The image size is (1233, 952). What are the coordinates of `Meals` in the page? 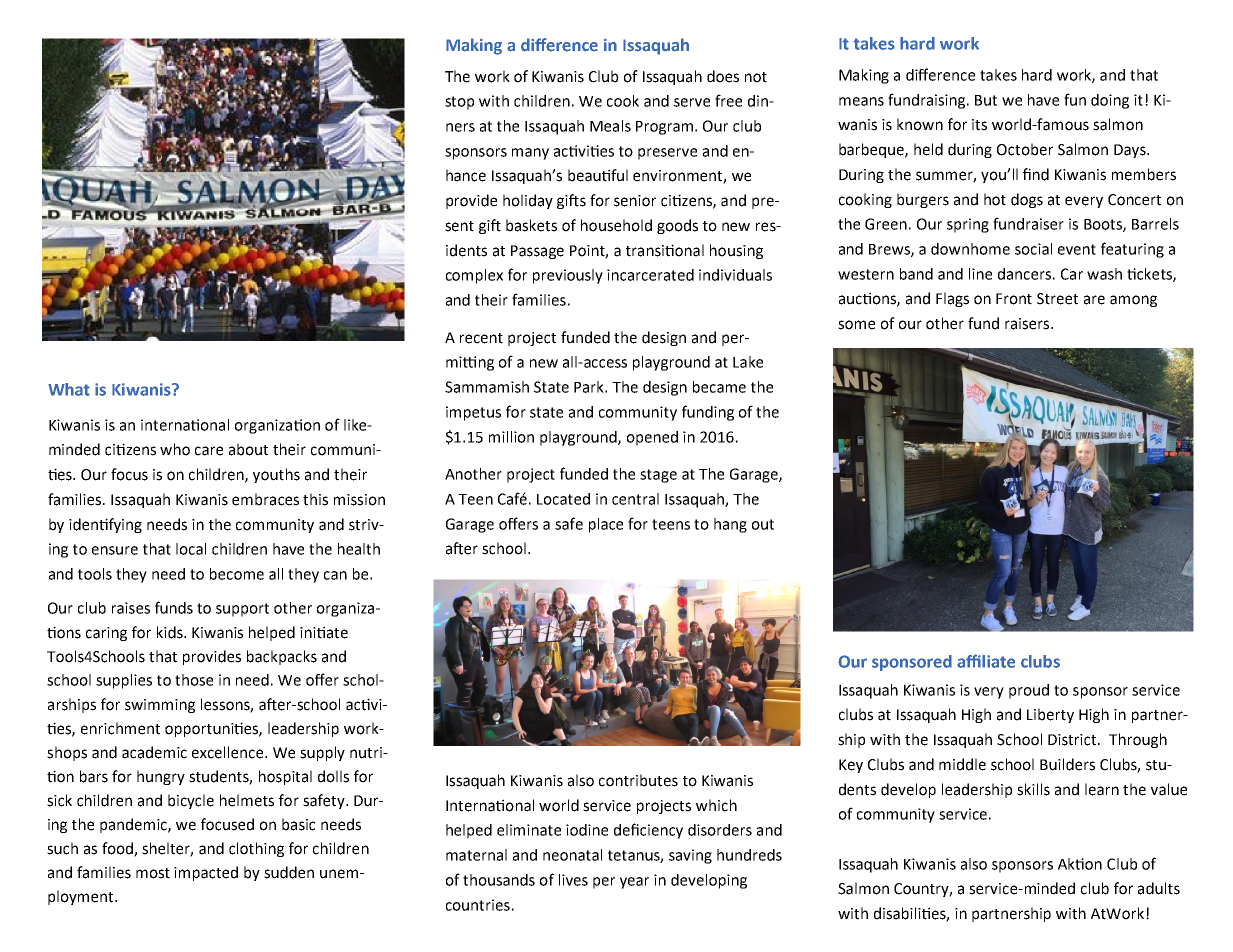 It's located at (610, 126).
